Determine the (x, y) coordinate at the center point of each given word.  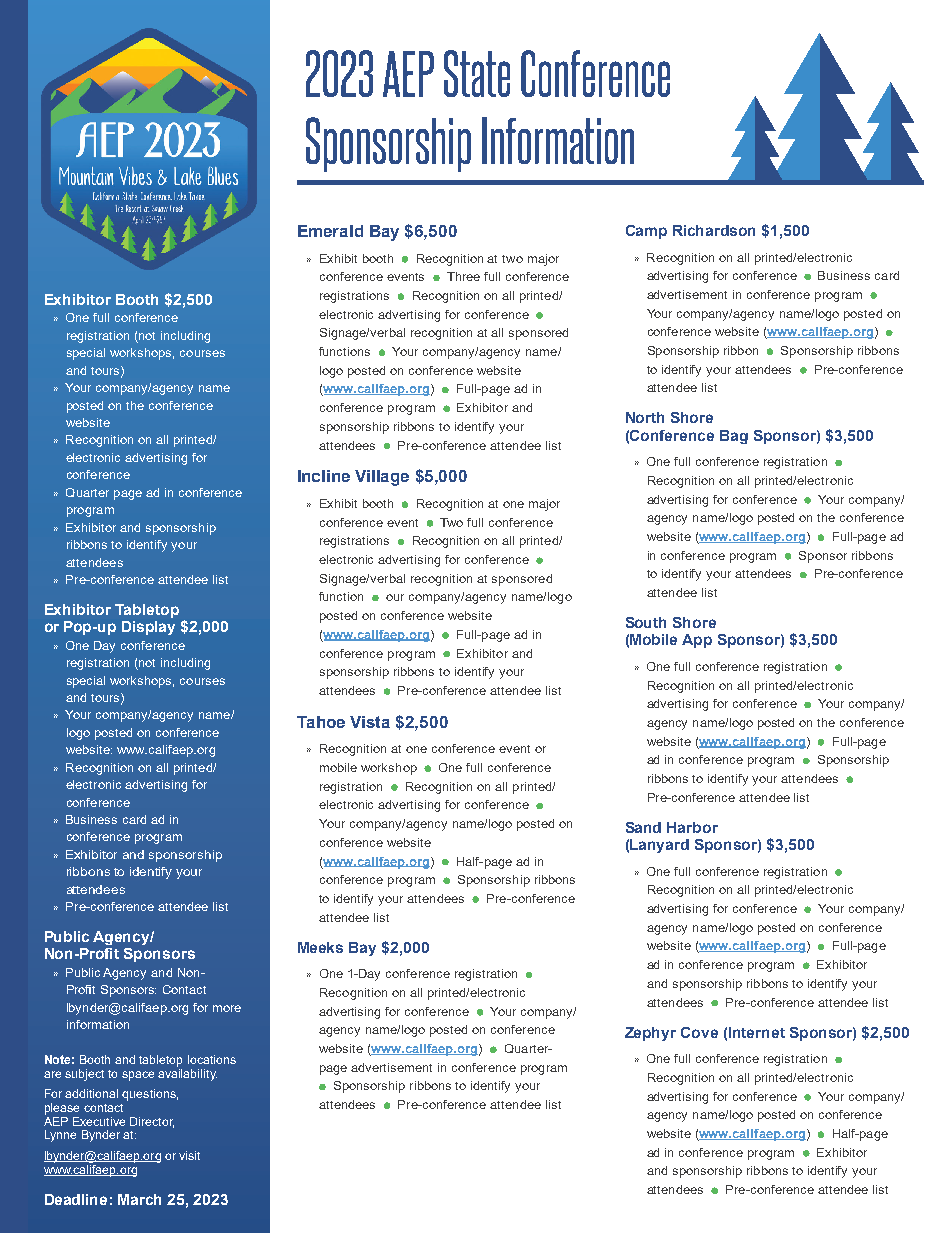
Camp (646, 232)
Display (148, 628)
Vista (370, 722)
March (139, 1199)
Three (463, 276)
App (697, 641)
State (477, 73)
